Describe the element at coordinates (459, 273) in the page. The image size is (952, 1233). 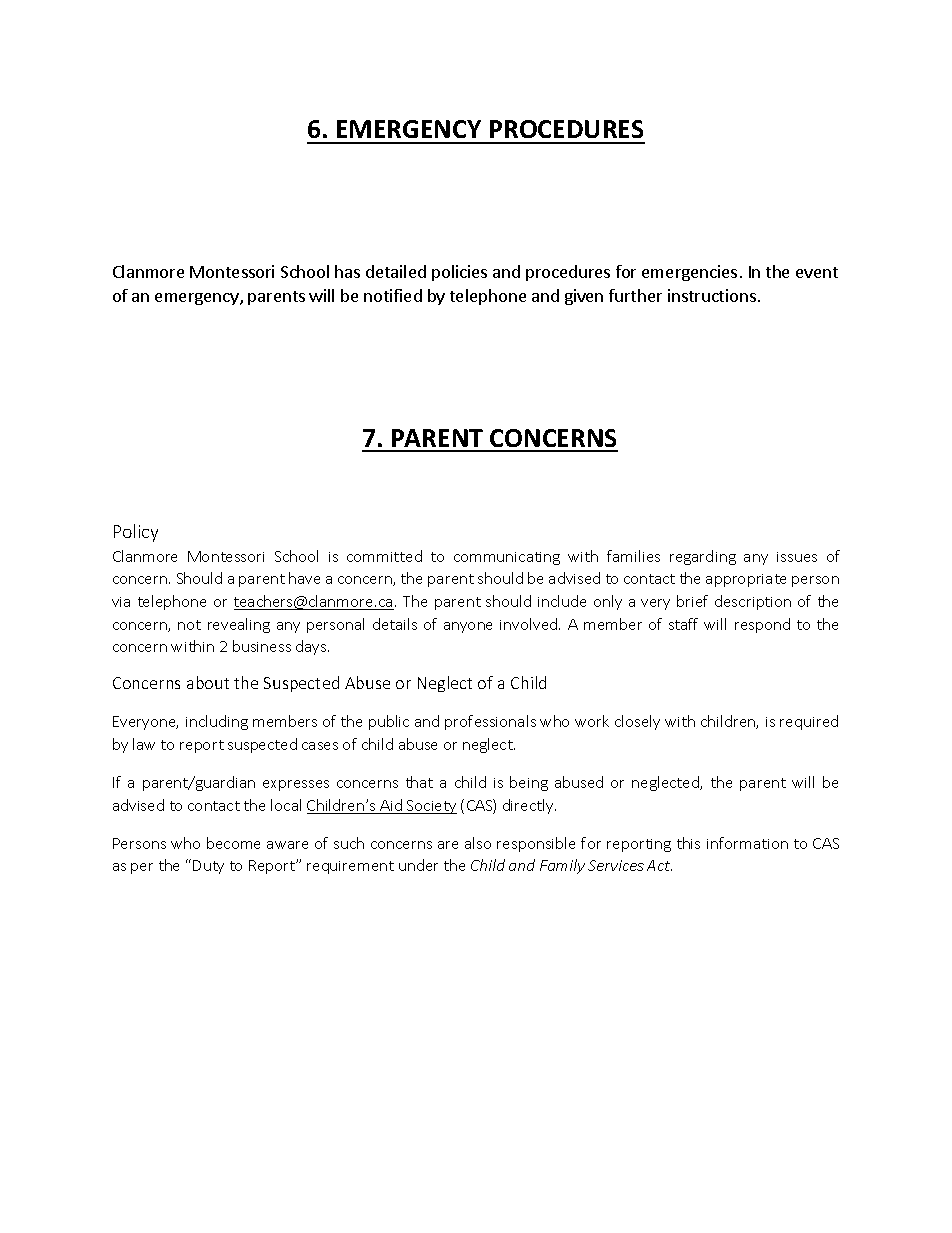
I see `policies` at that location.
